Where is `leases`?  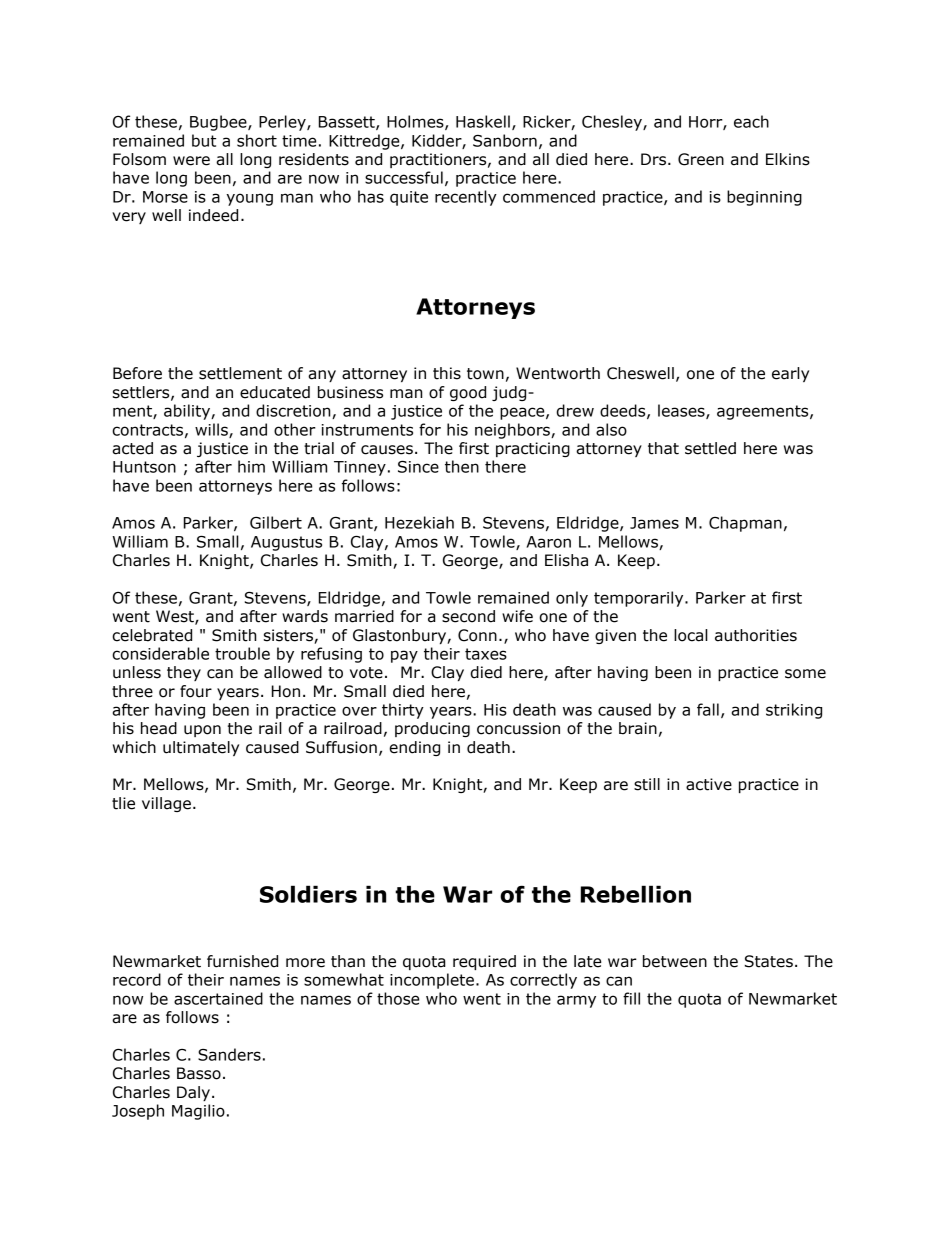
leases is located at coordinates (682, 411).
